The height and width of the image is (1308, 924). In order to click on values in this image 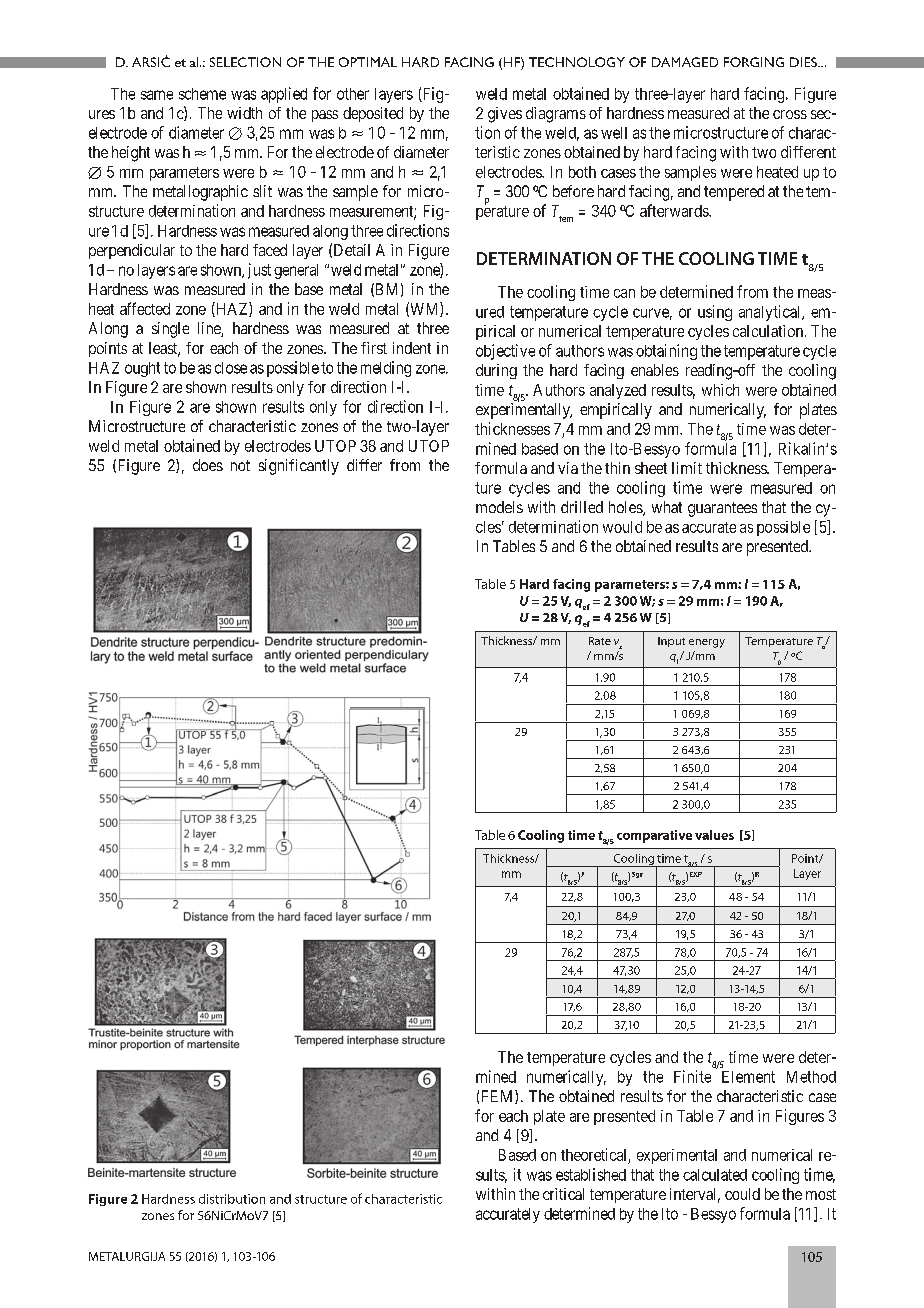, I will do `click(714, 835)`.
